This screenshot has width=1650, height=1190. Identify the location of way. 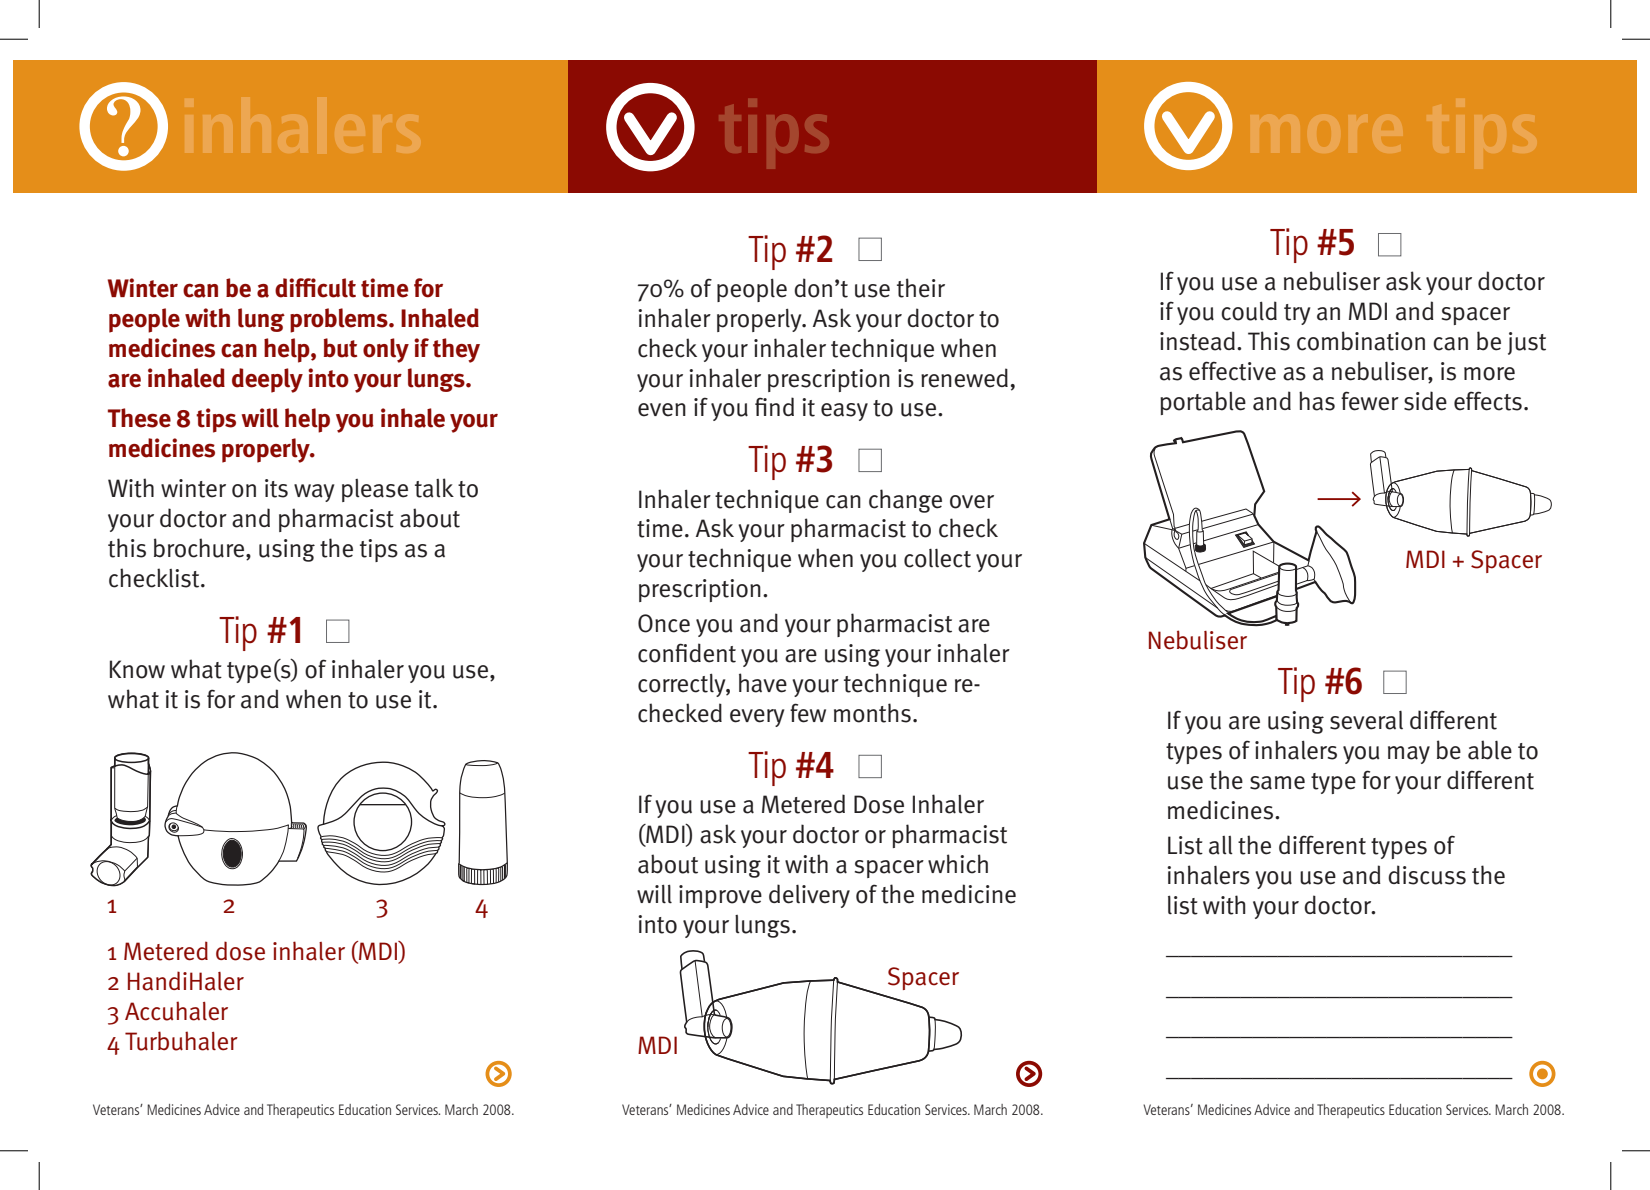
(314, 493).
